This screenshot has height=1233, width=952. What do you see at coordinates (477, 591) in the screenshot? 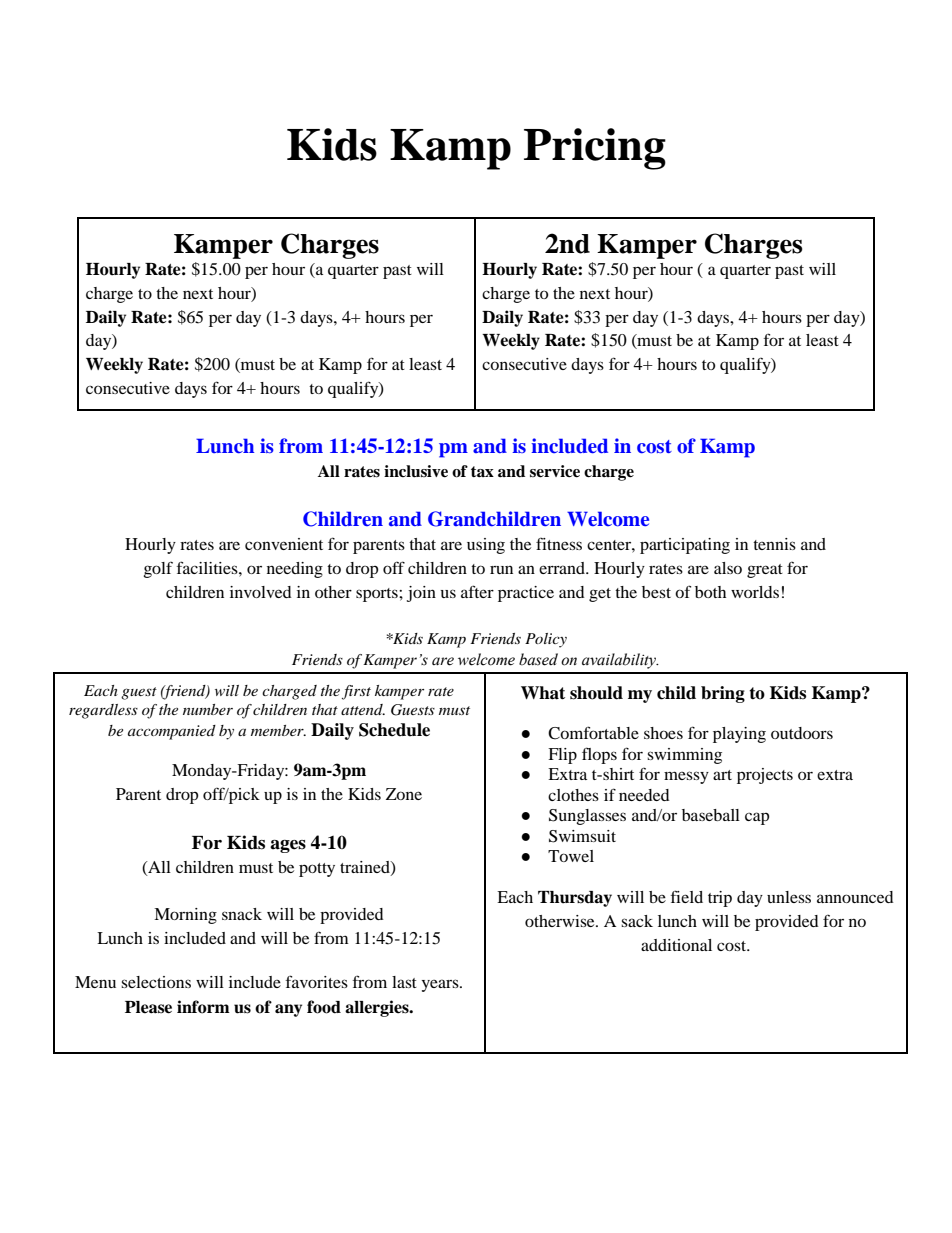
I see `after` at bounding box center [477, 591].
